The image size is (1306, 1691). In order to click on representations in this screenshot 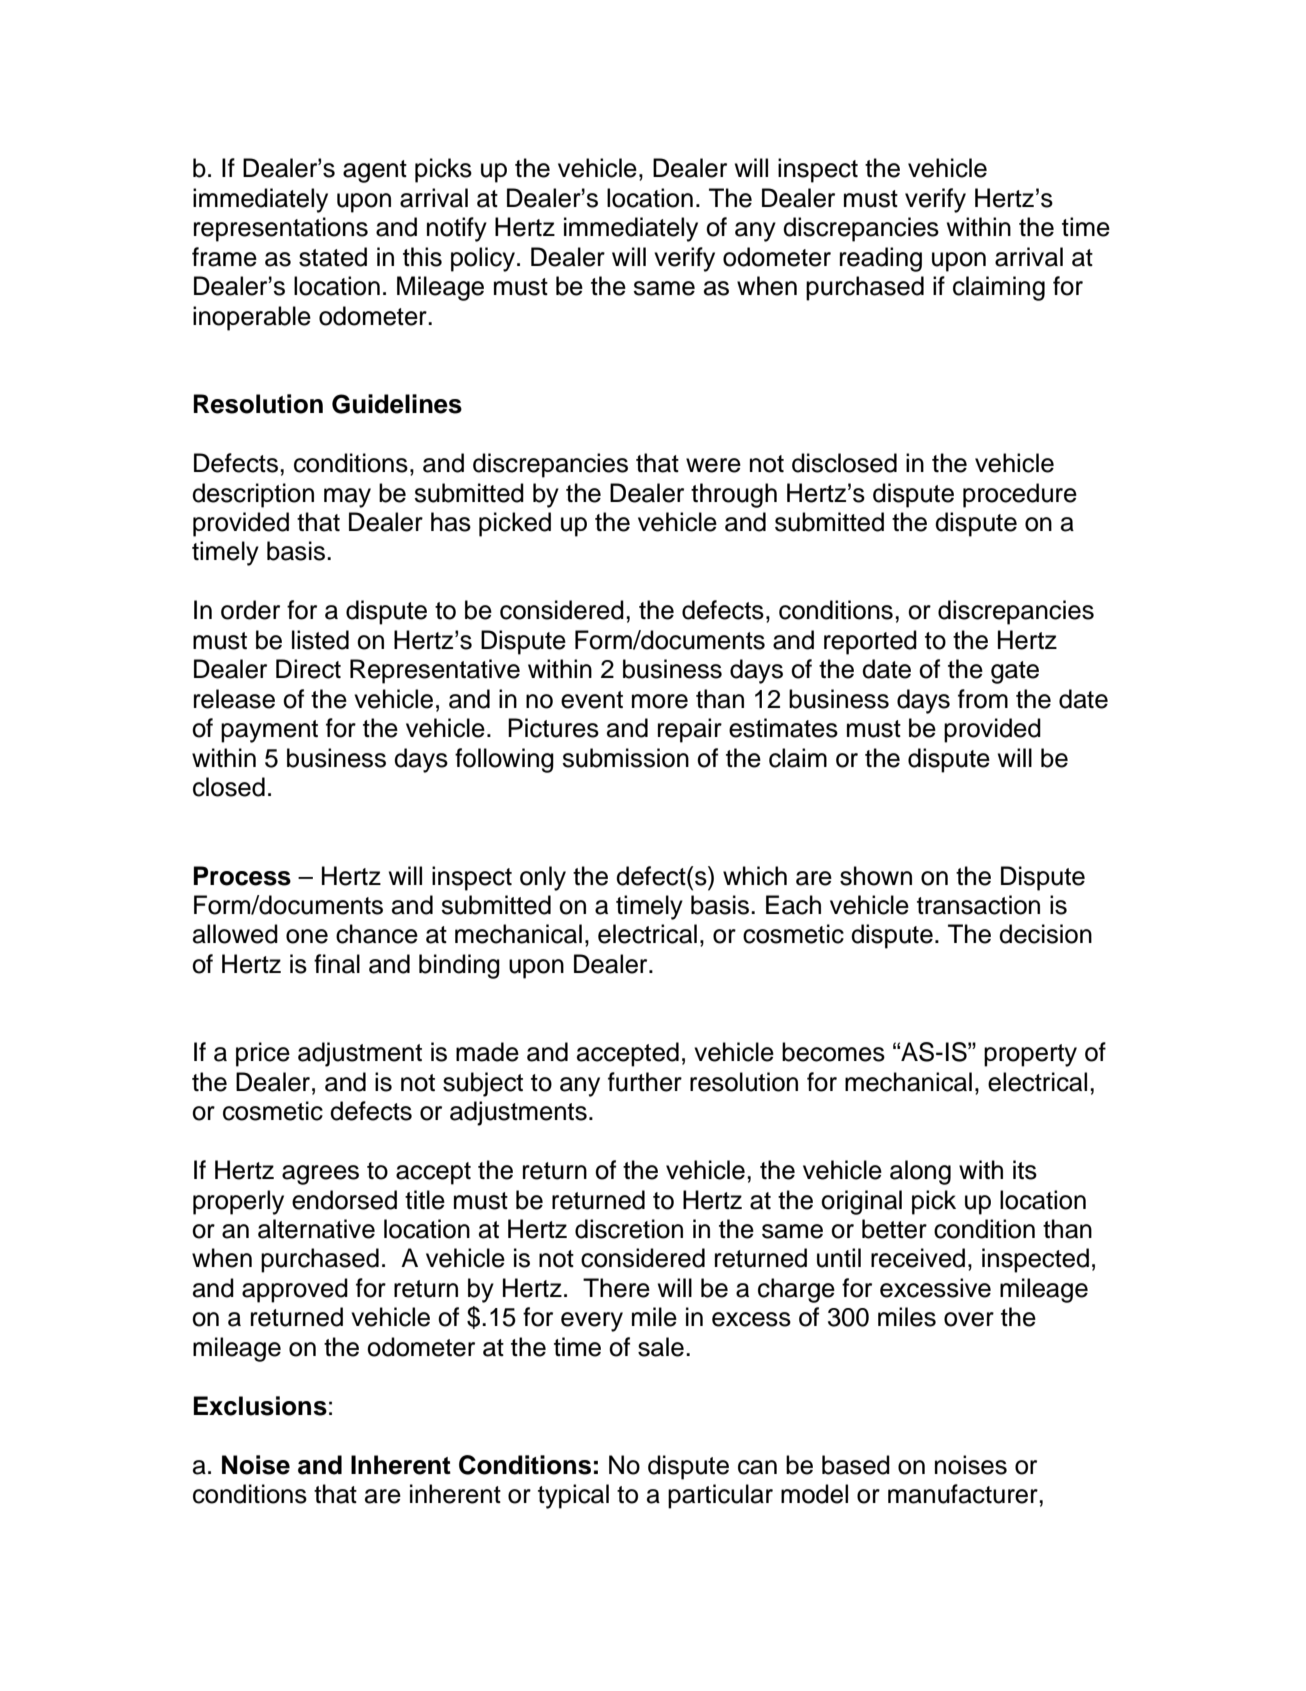, I will do `click(281, 229)`.
